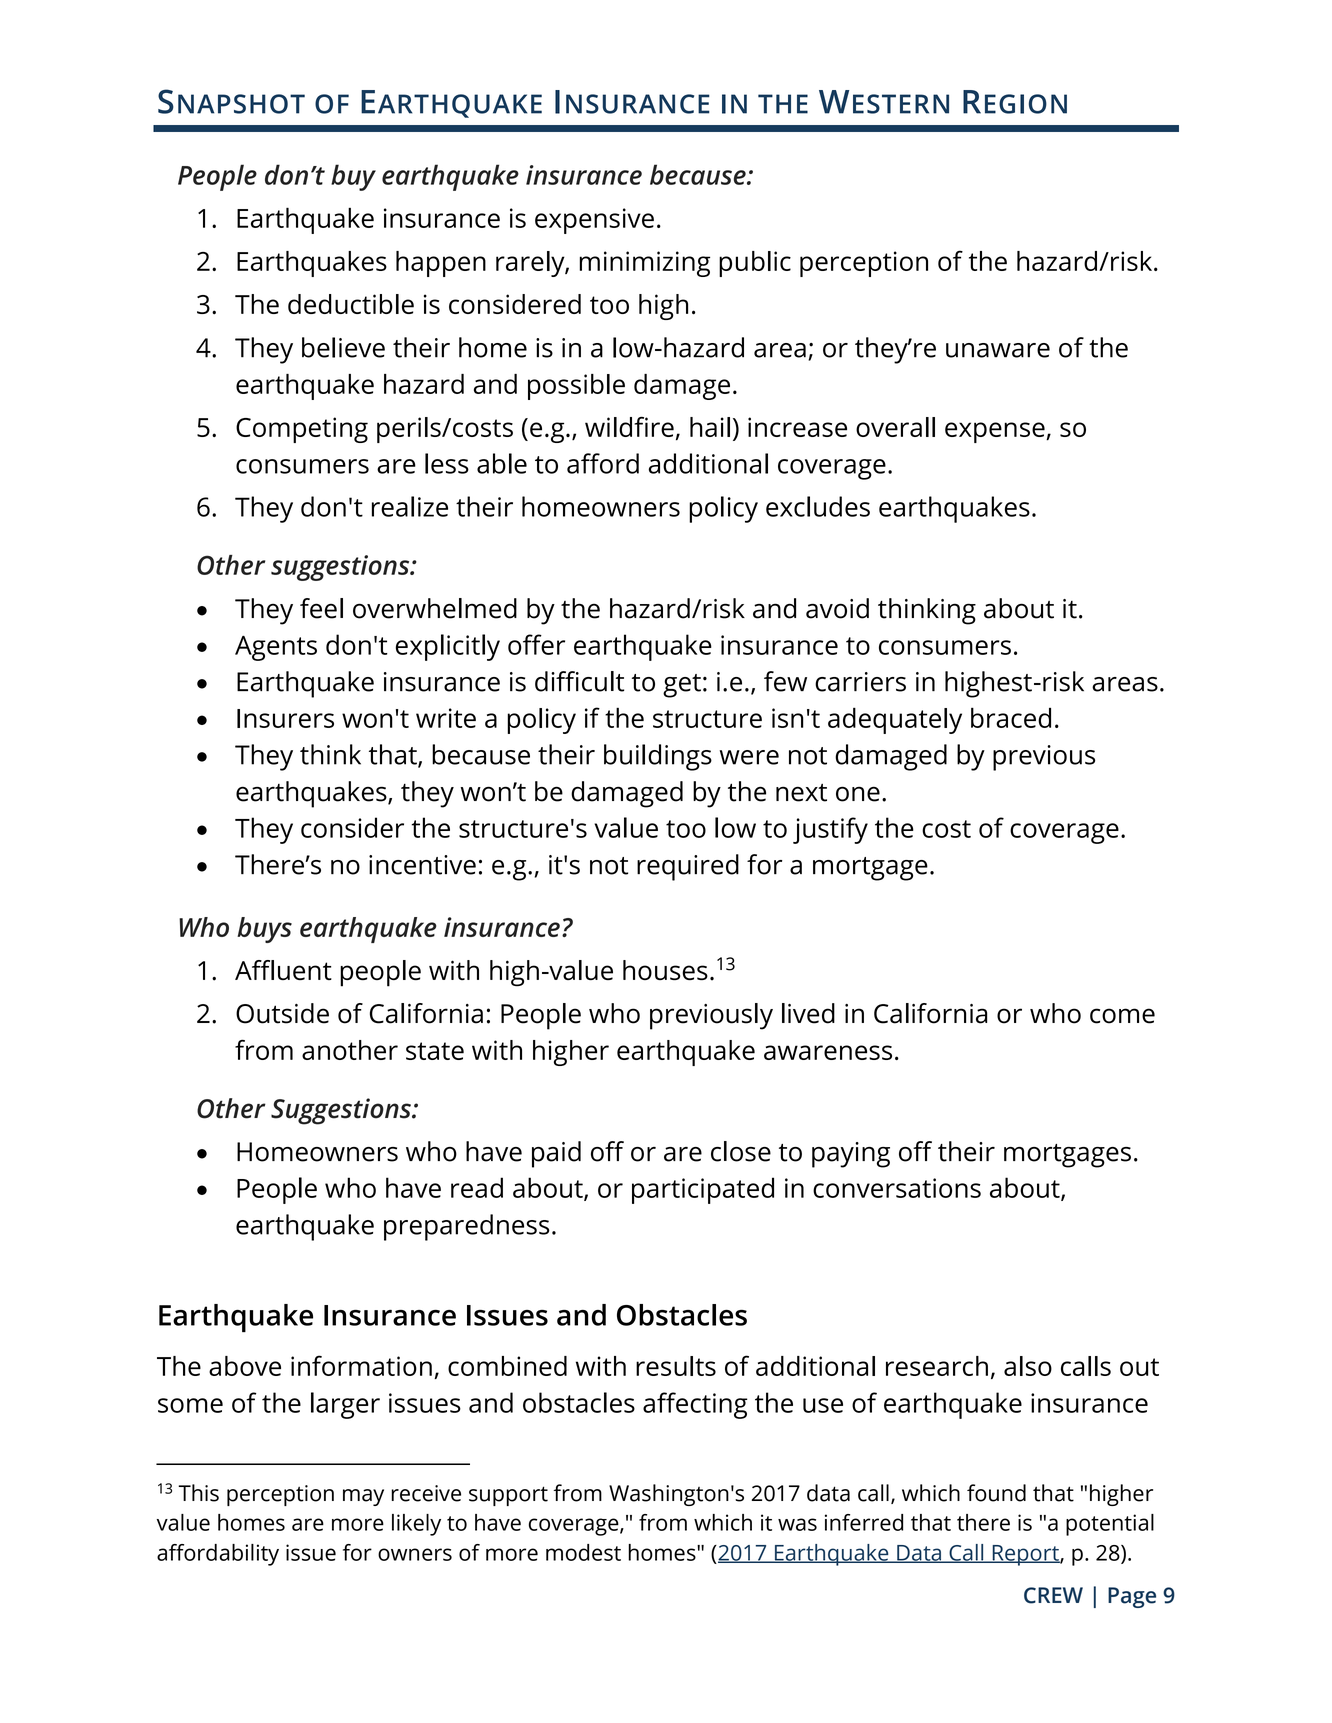 Image resolution: width=1332 pixels, height=1723 pixels. I want to click on may, so click(363, 1497).
